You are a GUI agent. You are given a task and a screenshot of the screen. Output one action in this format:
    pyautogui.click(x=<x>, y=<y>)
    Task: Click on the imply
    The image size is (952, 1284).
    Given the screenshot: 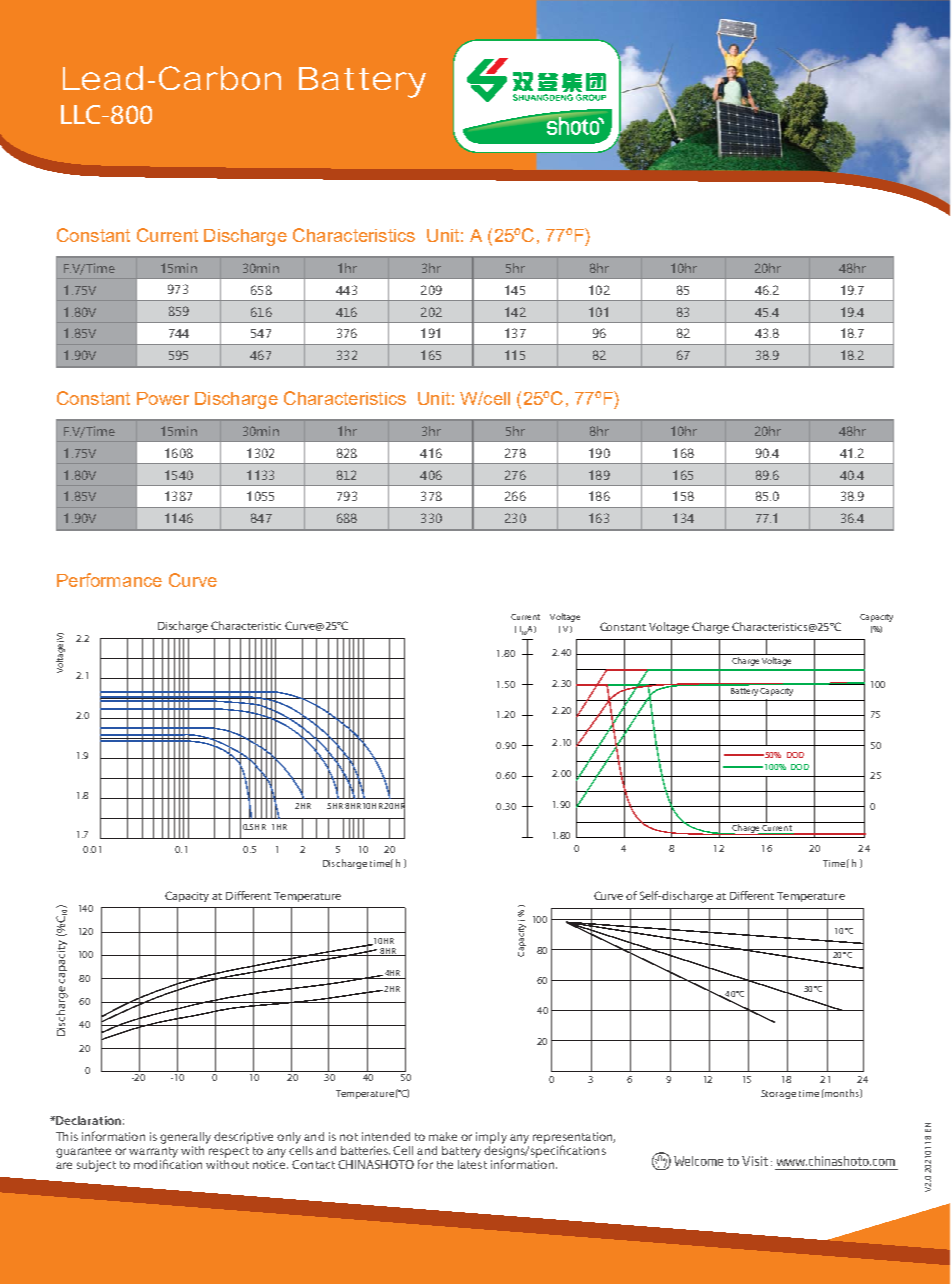 What is the action you would take?
    pyautogui.click(x=491, y=1138)
